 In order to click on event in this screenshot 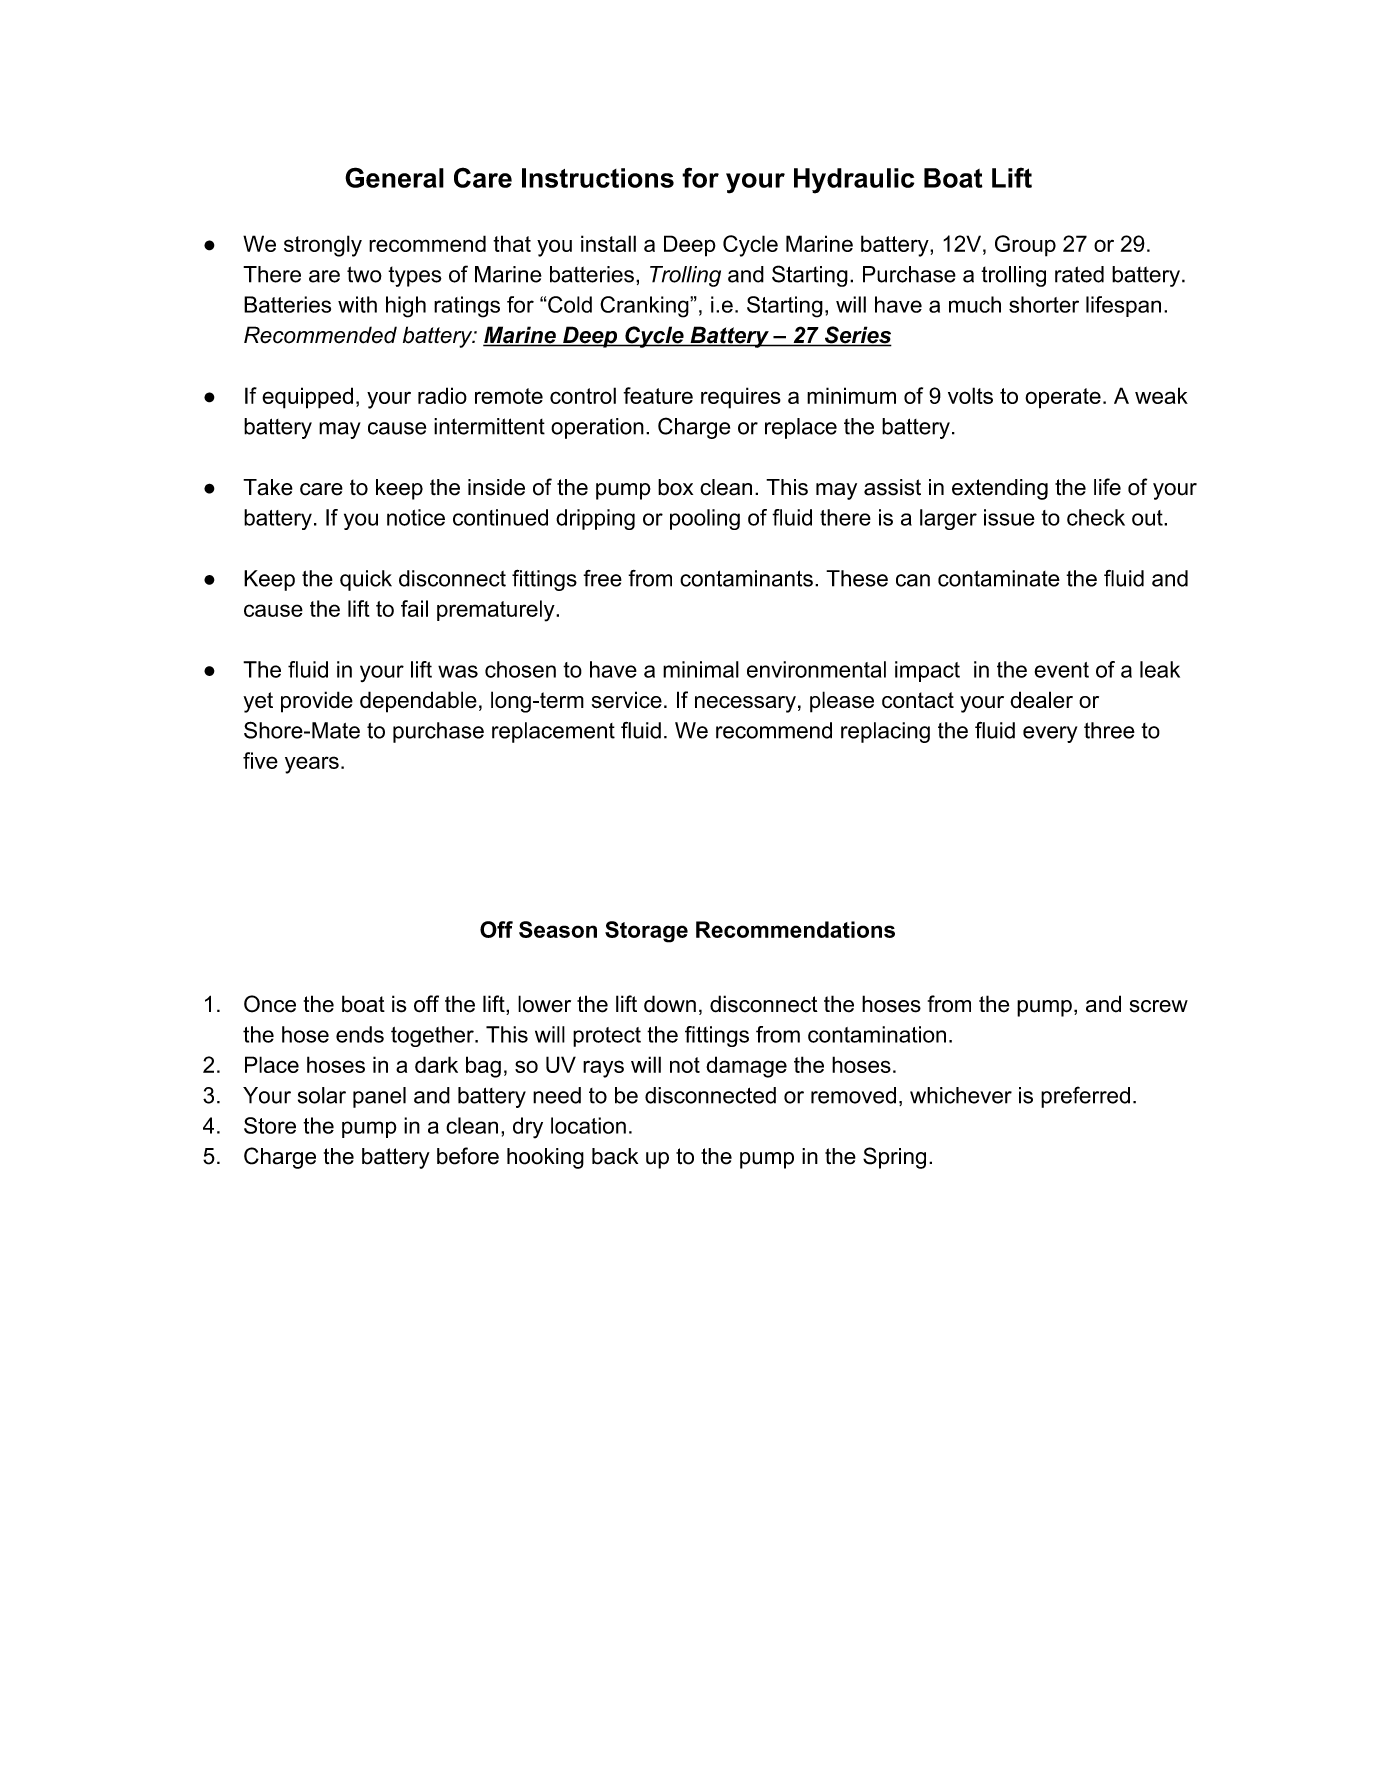, I will do `click(1061, 670)`.
